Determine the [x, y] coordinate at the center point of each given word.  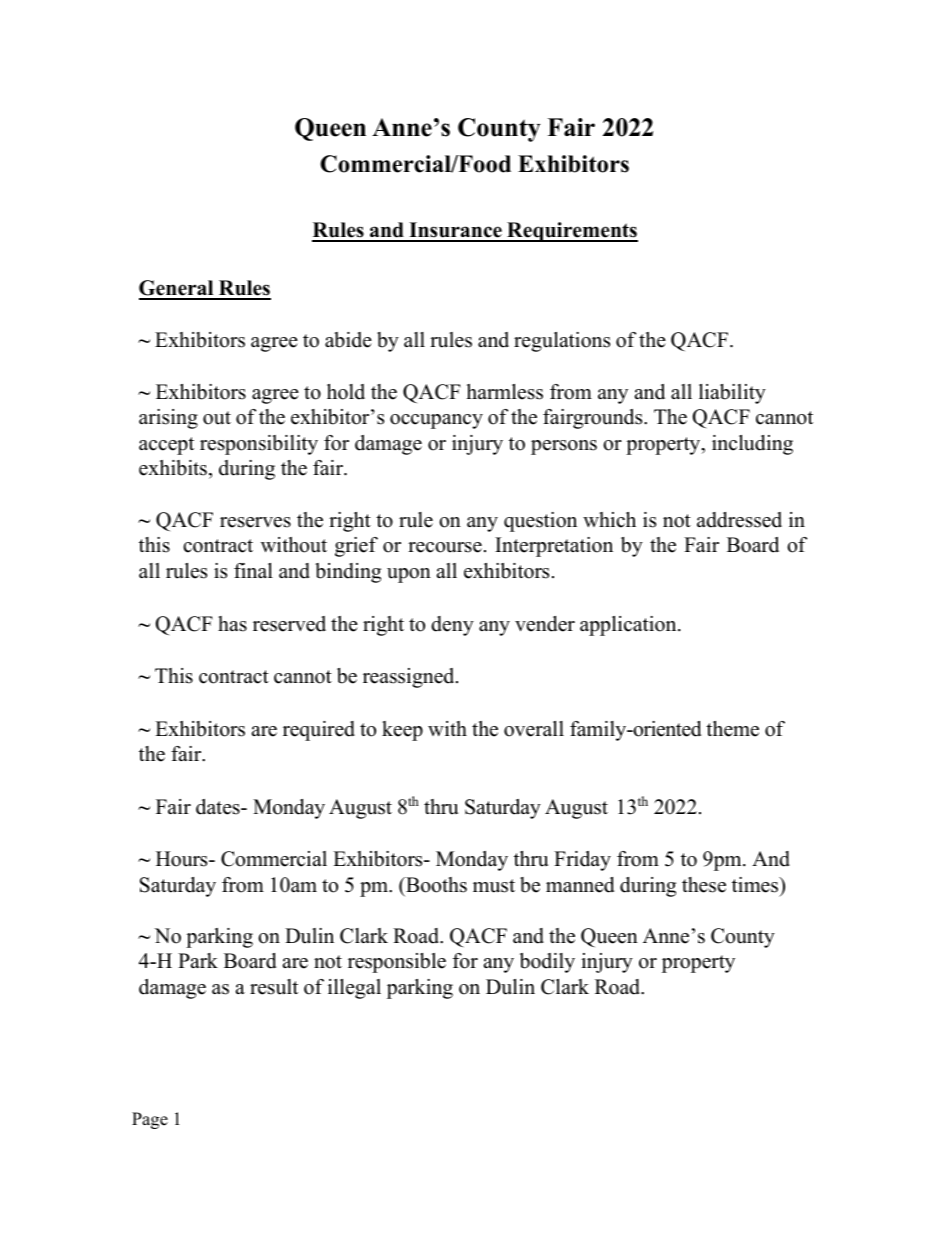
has [232, 624]
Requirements [571, 232]
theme [732, 729]
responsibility [259, 445]
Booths [435, 885]
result [274, 987]
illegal [354, 989]
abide [348, 340]
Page [150, 1120]
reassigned [410, 678]
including [752, 445]
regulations [562, 342]
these [704, 885]
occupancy [436, 421]
